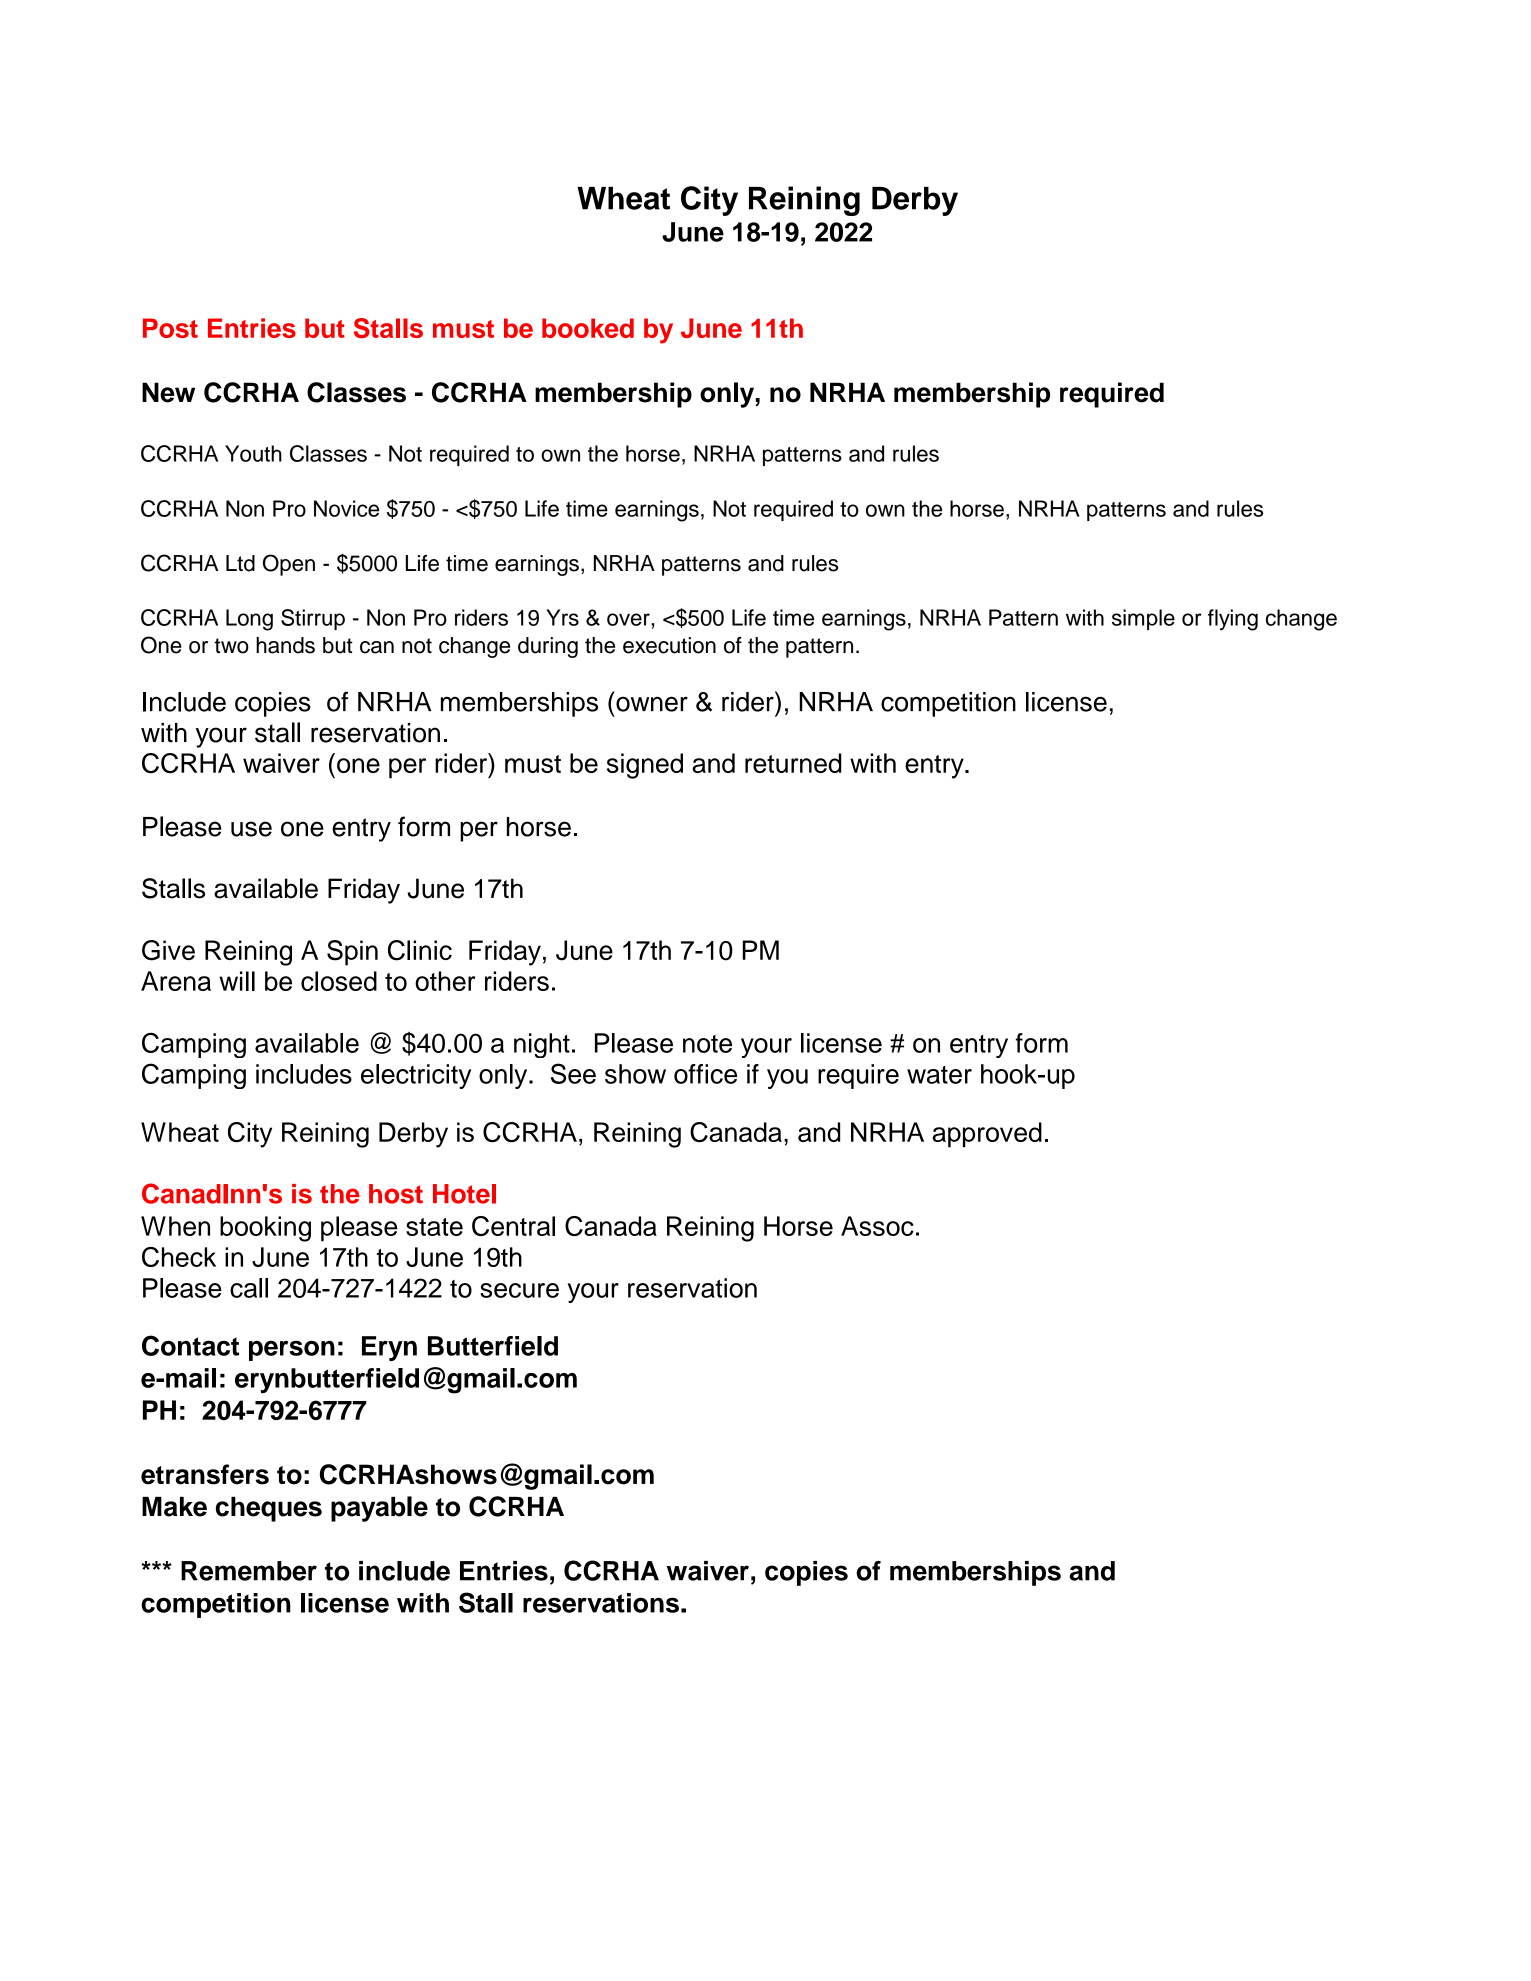  I want to click on cheques, so click(269, 1509).
